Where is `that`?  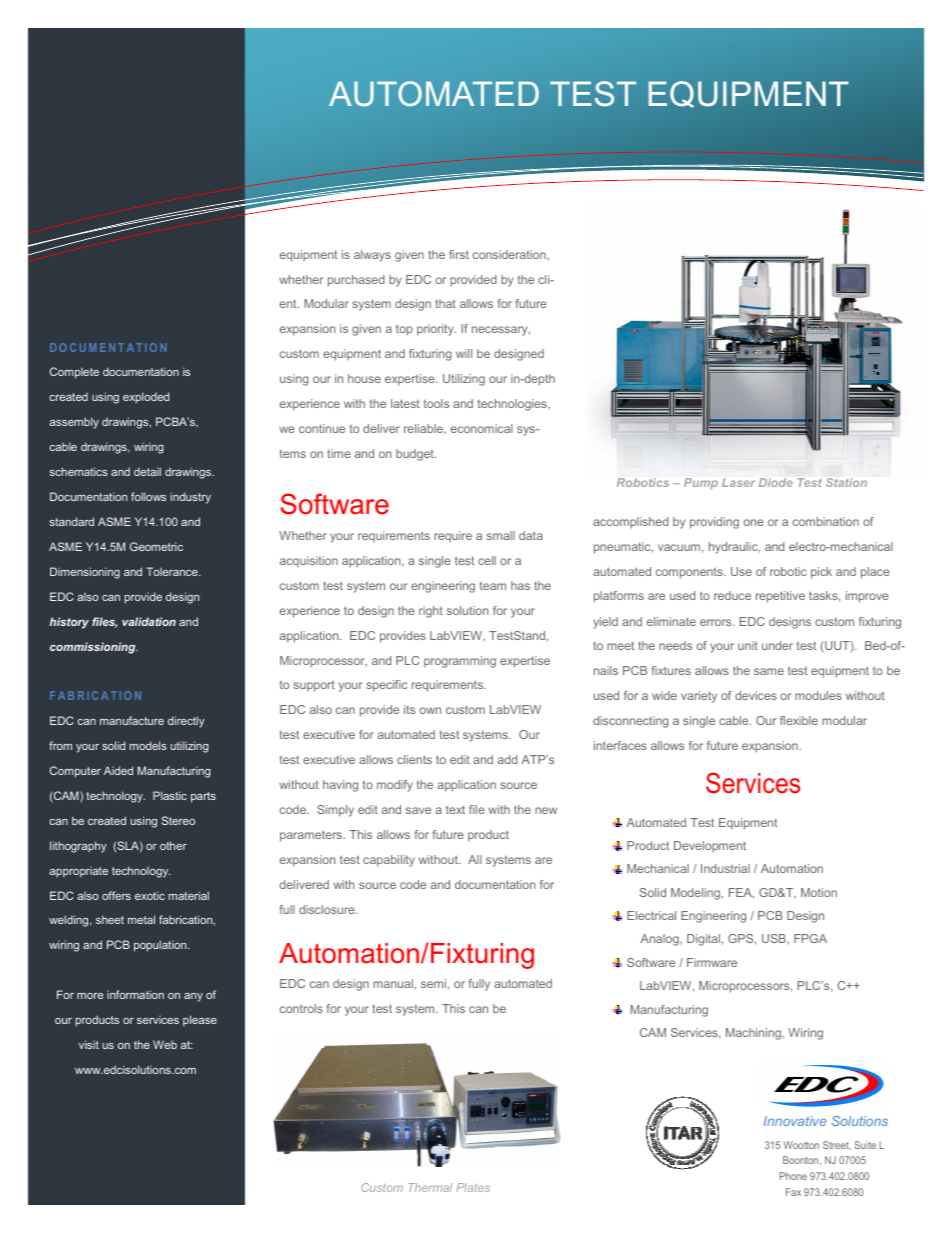
that is located at coordinates (445, 303).
